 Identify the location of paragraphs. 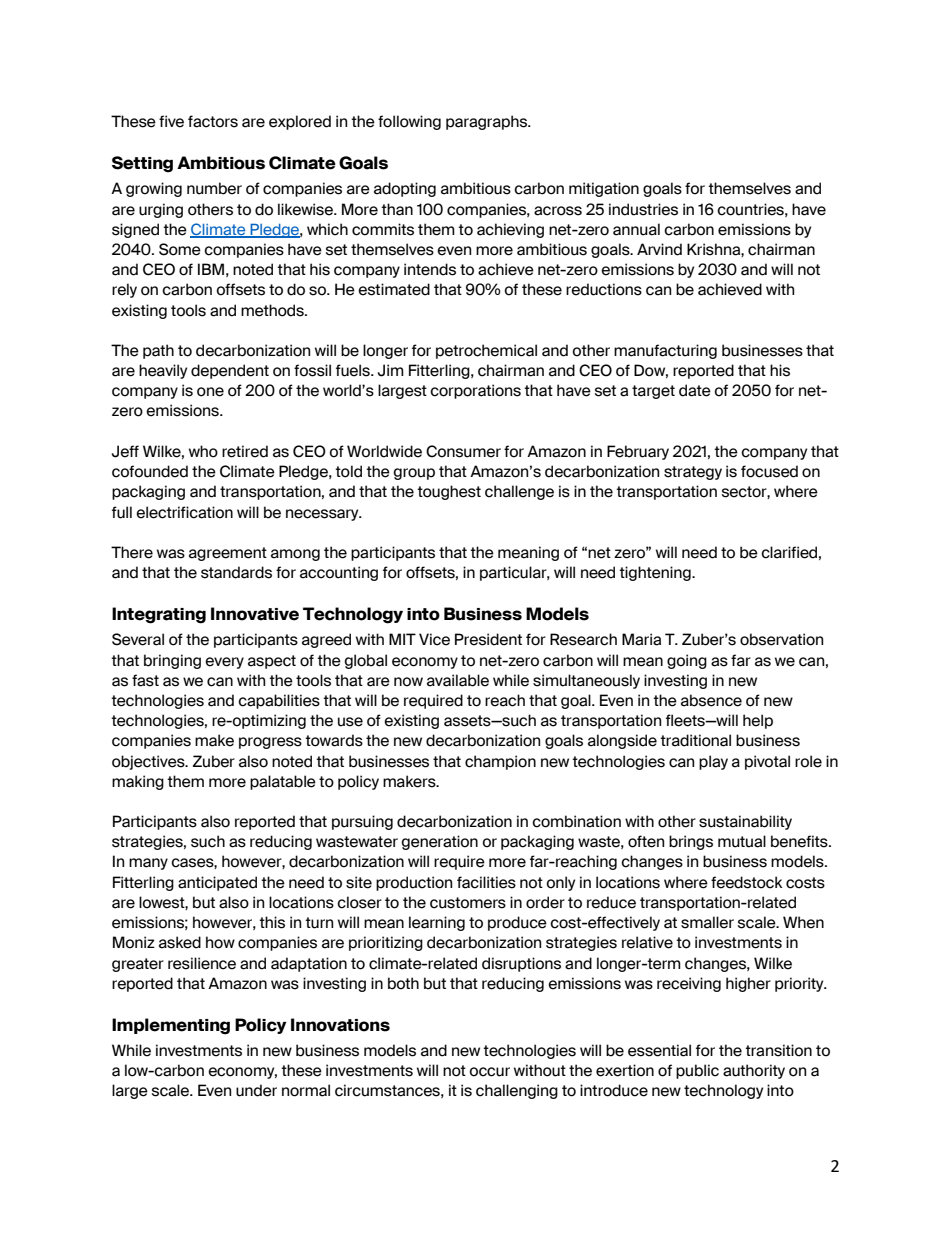
(488, 122).
